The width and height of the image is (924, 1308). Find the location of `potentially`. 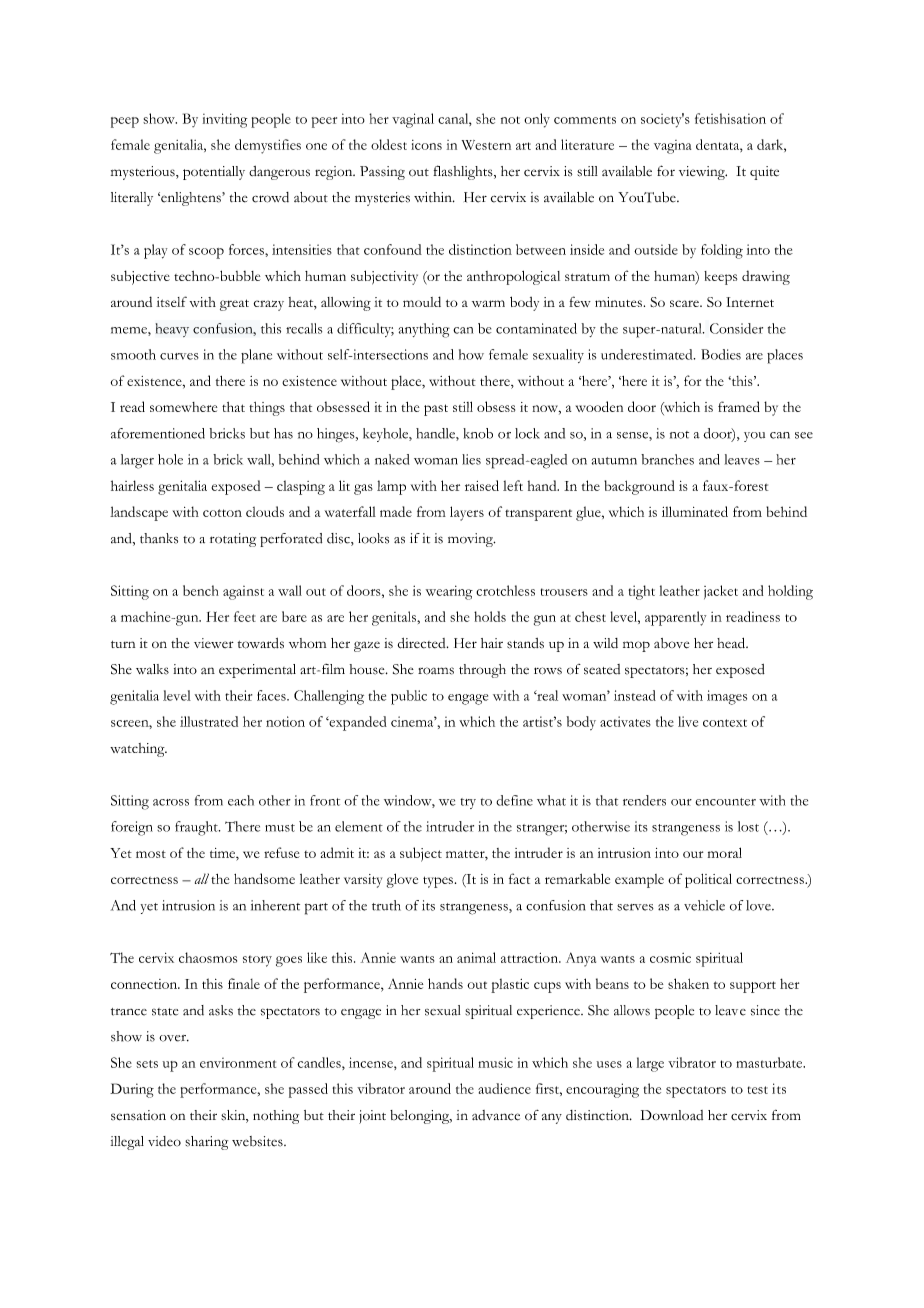

potentially is located at coordinates (214, 173).
